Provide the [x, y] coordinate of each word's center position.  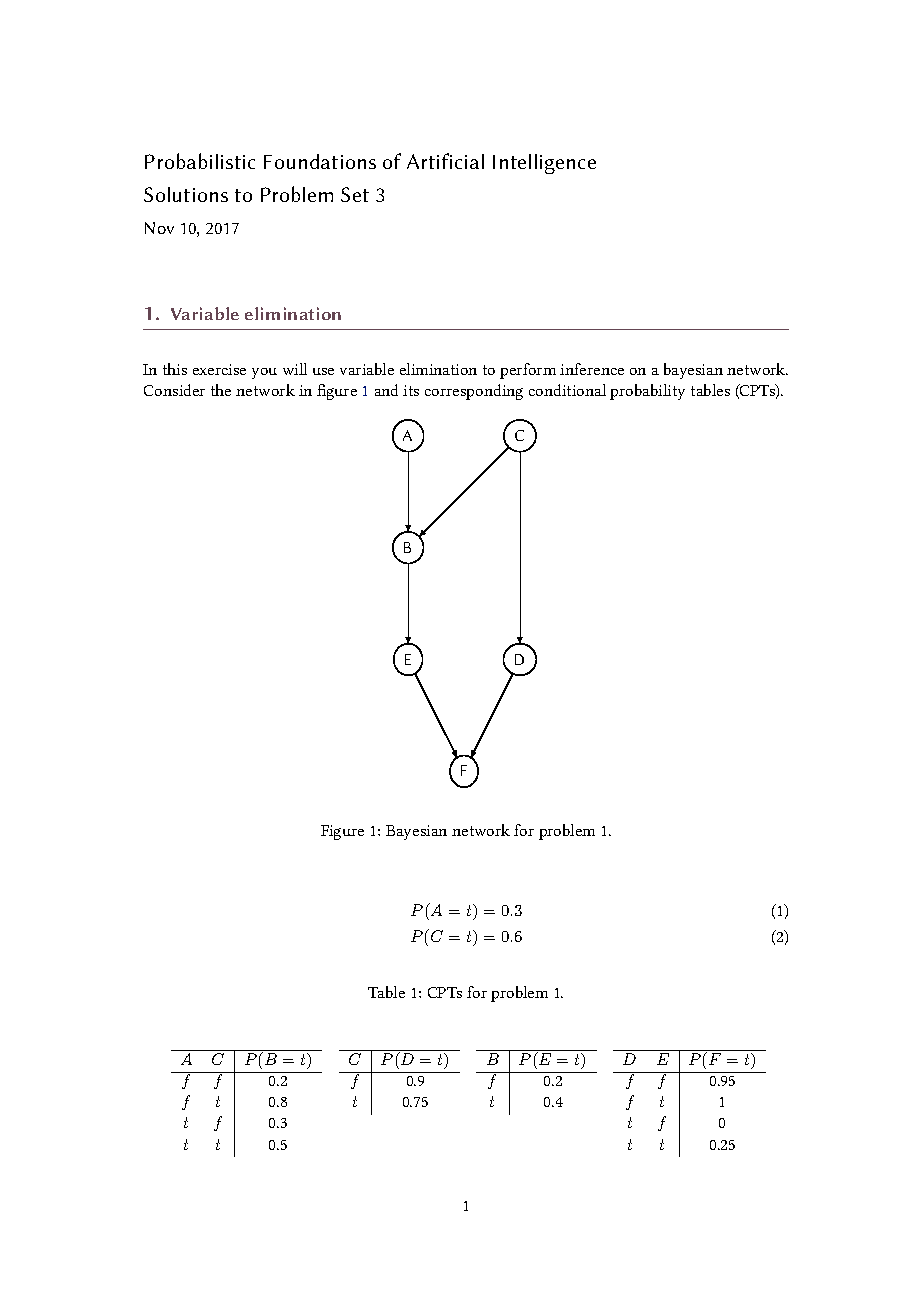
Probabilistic [200, 161]
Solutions [186, 194]
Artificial [445, 161]
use [323, 371]
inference [592, 369]
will [295, 369]
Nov [159, 228]
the [221, 390]
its [411, 390]
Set [355, 194]
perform [528, 371]
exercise [219, 369]
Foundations [320, 161]
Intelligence [544, 164]
